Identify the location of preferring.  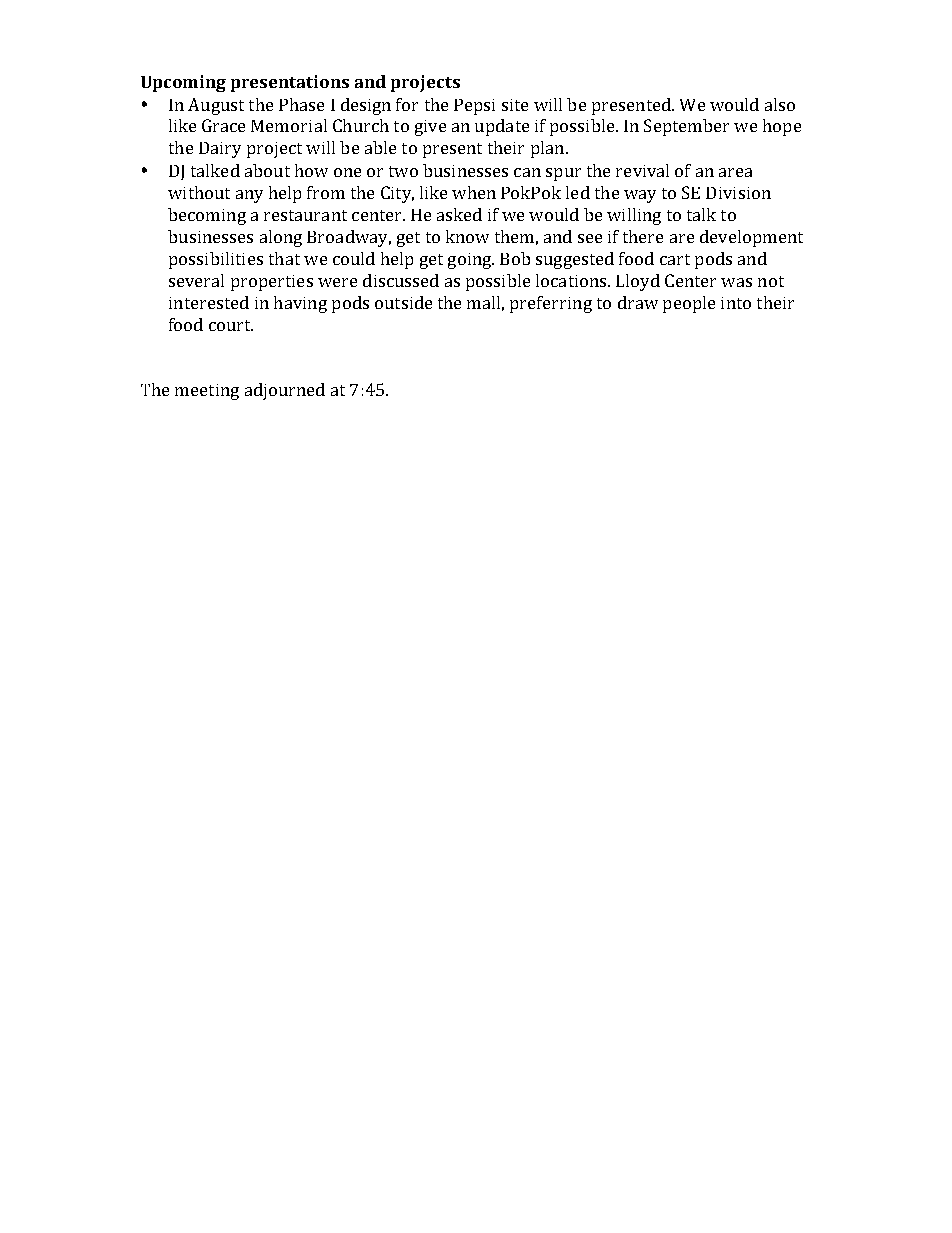
(551, 304).
